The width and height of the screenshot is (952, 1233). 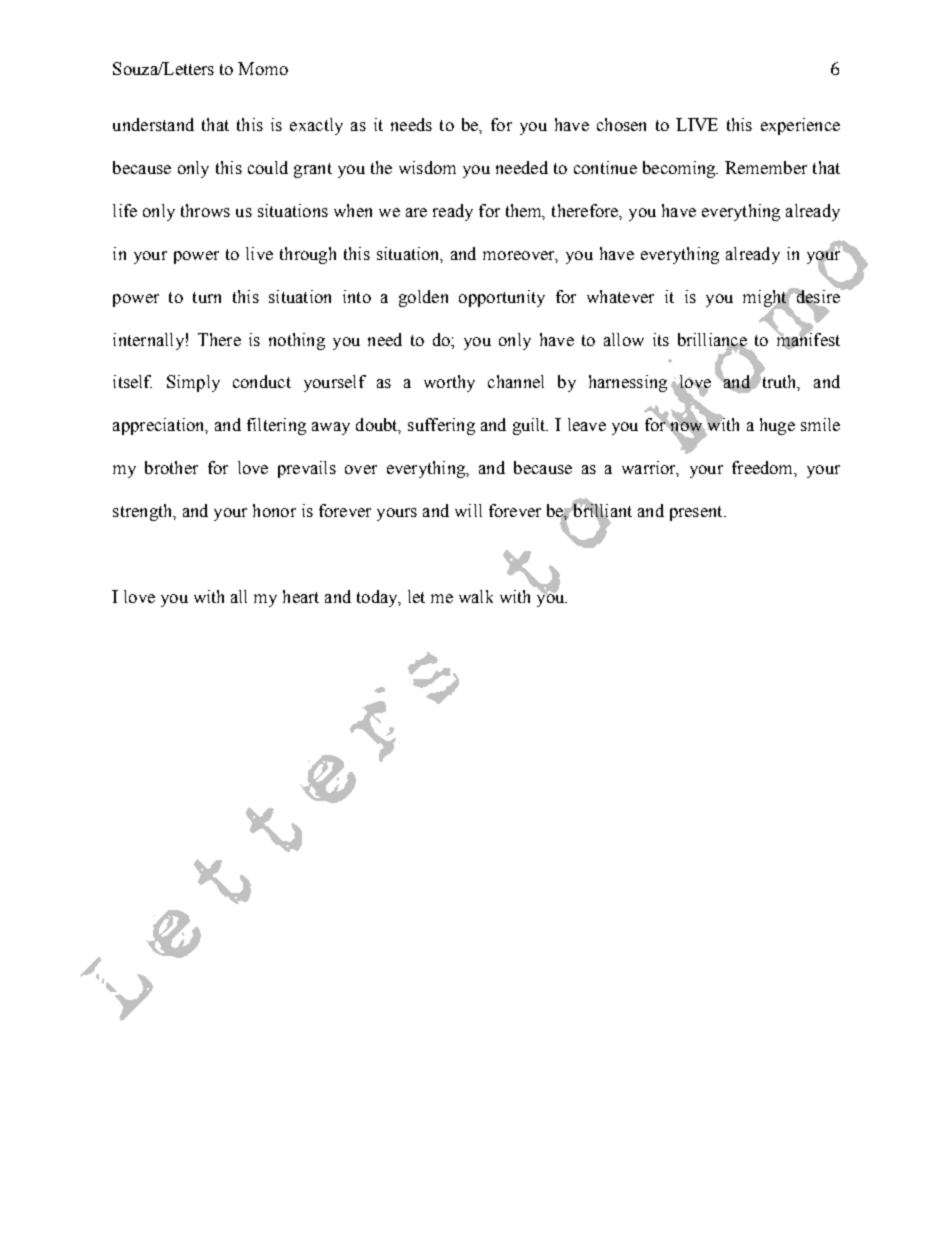 What do you see at coordinates (800, 126) in the screenshot?
I see `experience` at bounding box center [800, 126].
